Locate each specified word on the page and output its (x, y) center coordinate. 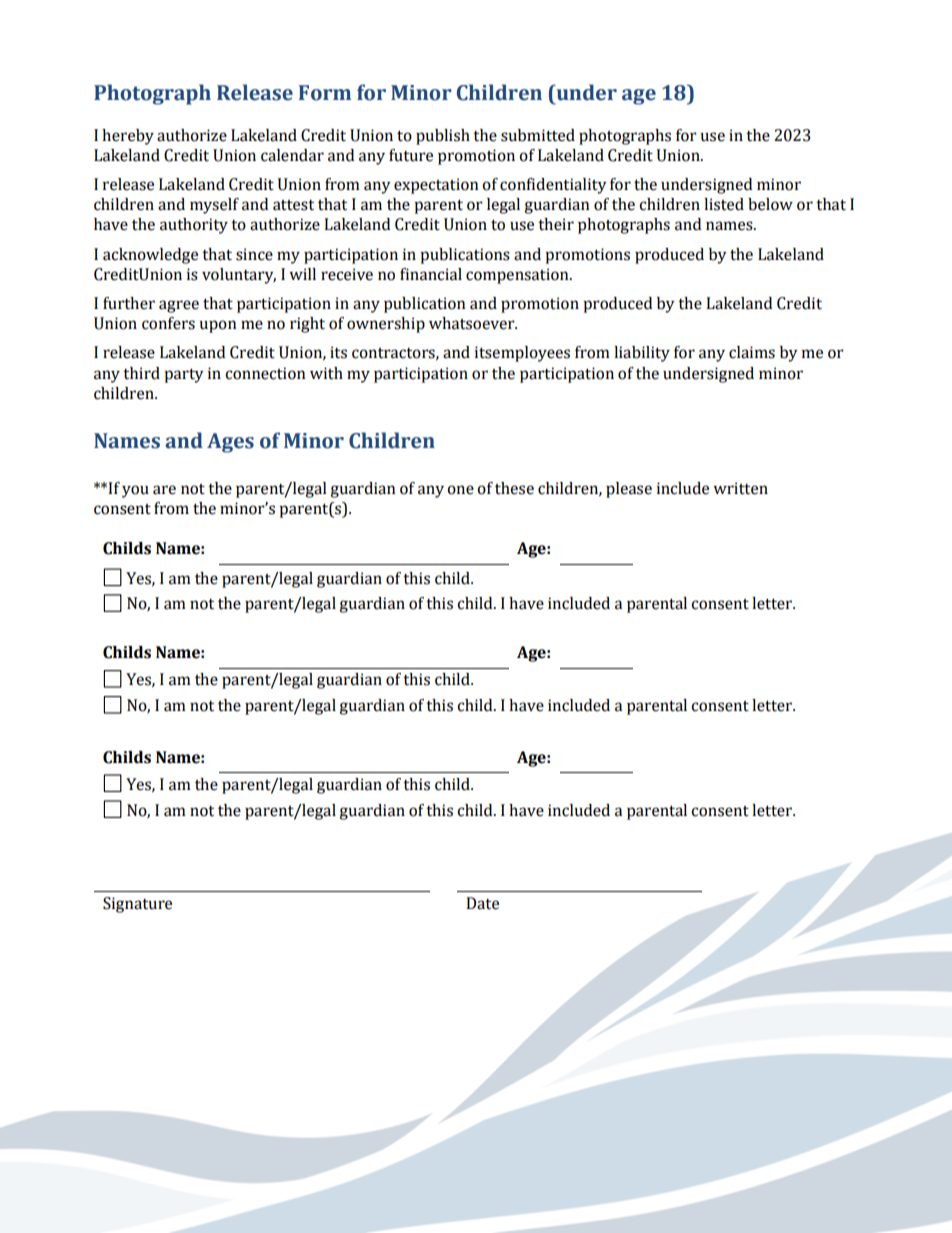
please (629, 490)
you (135, 491)
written (740, 488)
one (460, 490)
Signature (137, 905)
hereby (128, 137)
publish (443, 137)
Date (482, 903)
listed (724, 204)
